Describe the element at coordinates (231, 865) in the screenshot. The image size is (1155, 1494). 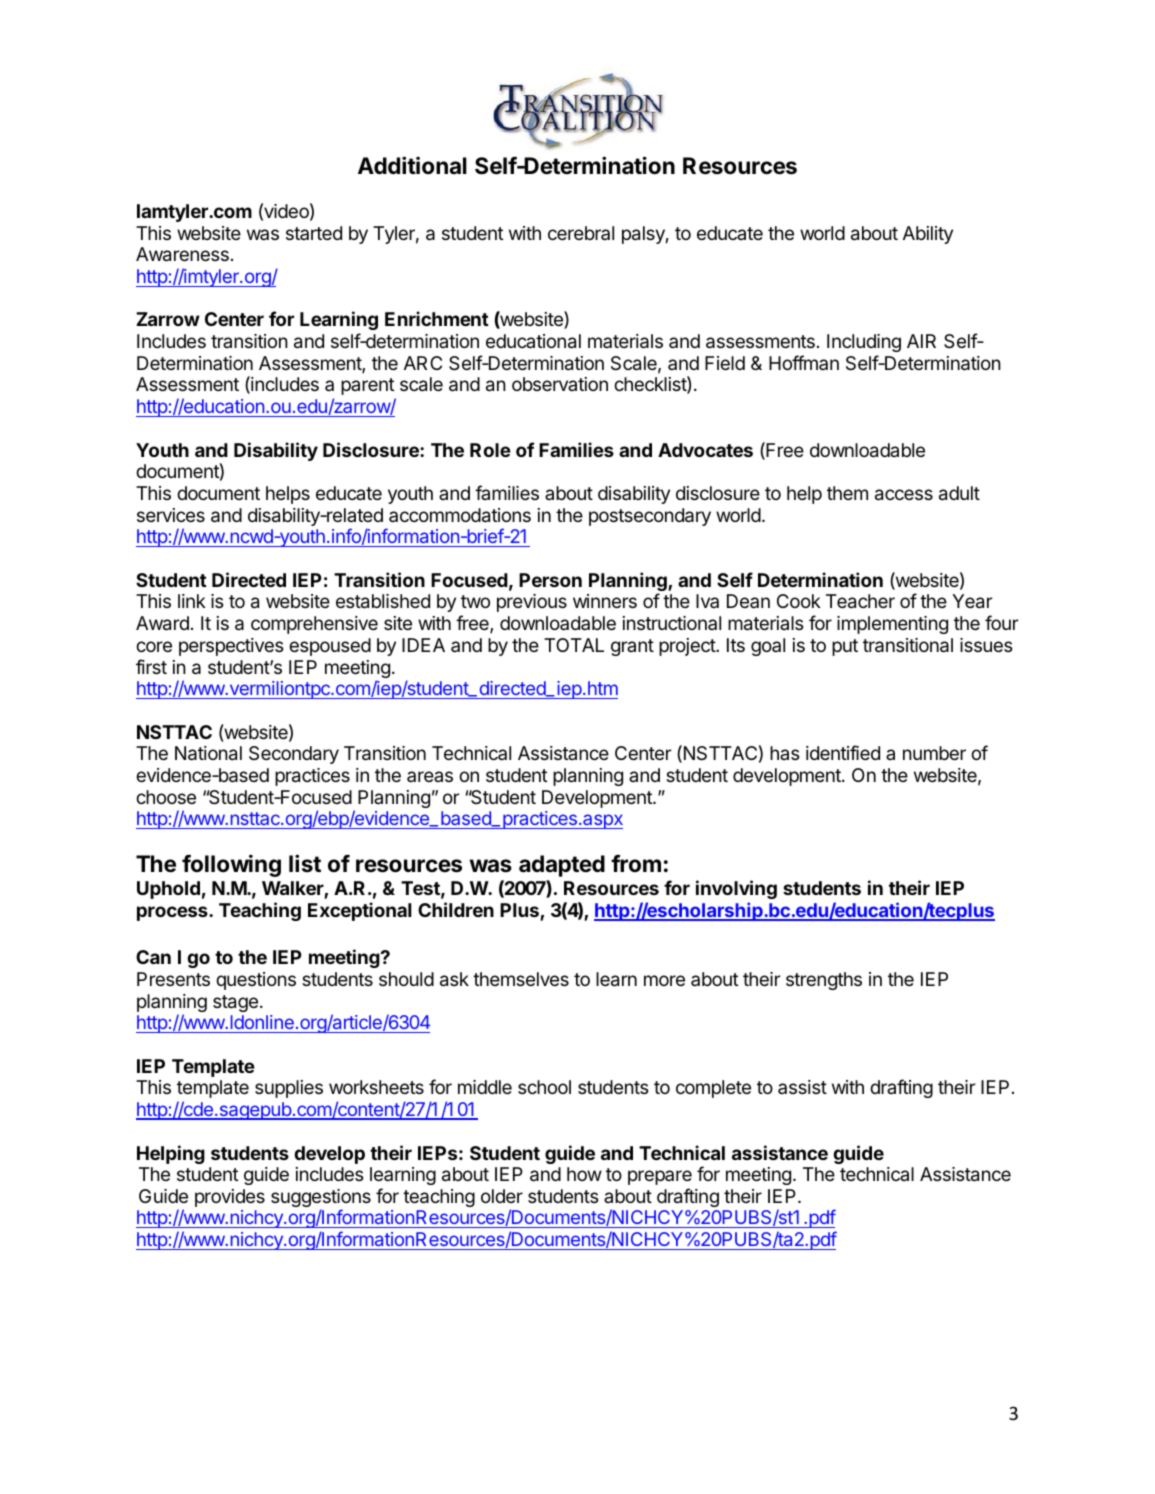
I see `following` at that location.
